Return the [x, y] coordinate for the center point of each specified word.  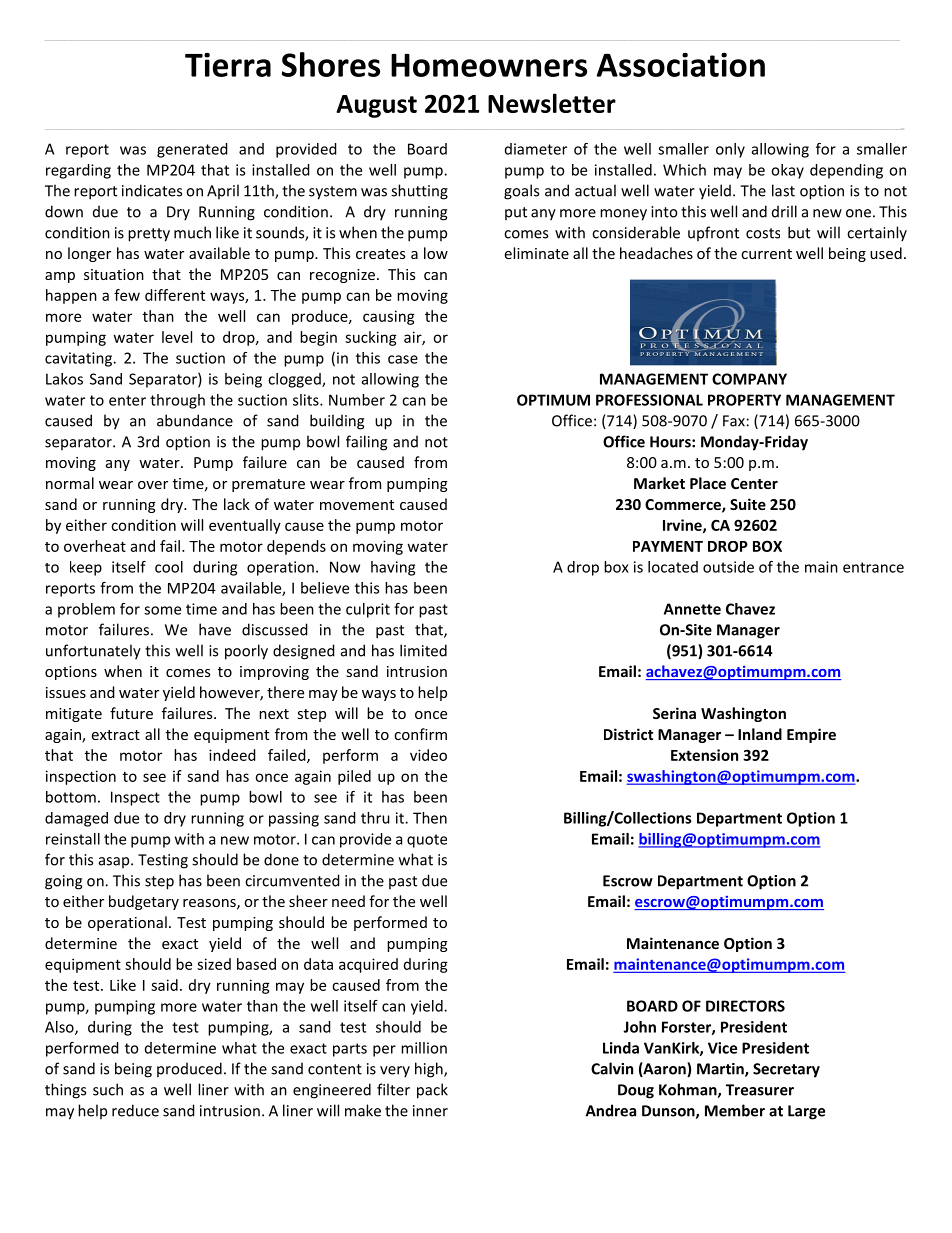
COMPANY [749, 379]
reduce [135, 1110]
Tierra [228, 65]
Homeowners [489, 65]
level [177, 337]
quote [427, 841]
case [403, 359]
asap [115, 862]
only [730, 150]
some [162, 610]
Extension [704, 755]
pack [432, 1091]
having [393, 568]
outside [728, 567]
